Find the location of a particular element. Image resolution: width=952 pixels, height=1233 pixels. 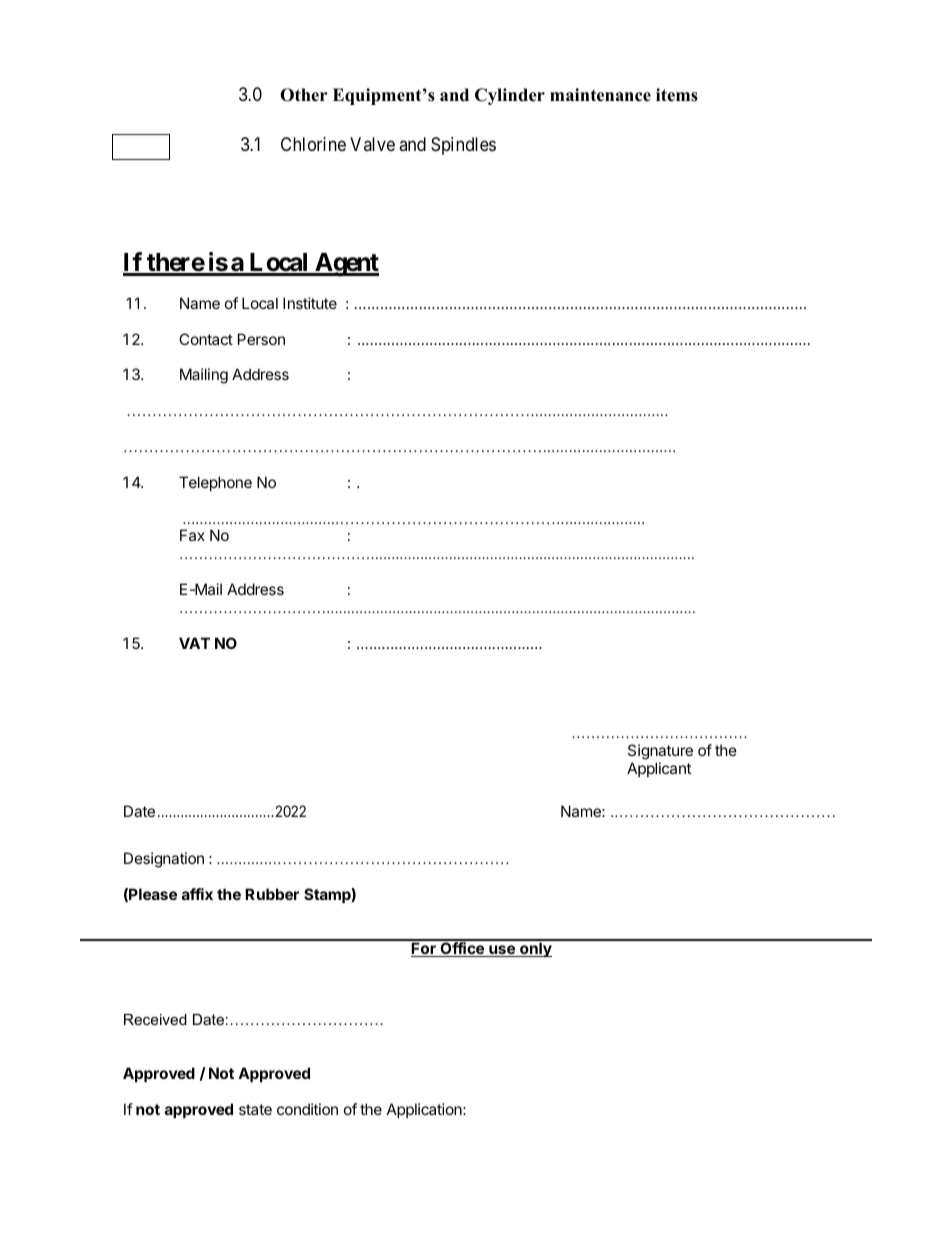

state is located at coordinates (255, 1109).
